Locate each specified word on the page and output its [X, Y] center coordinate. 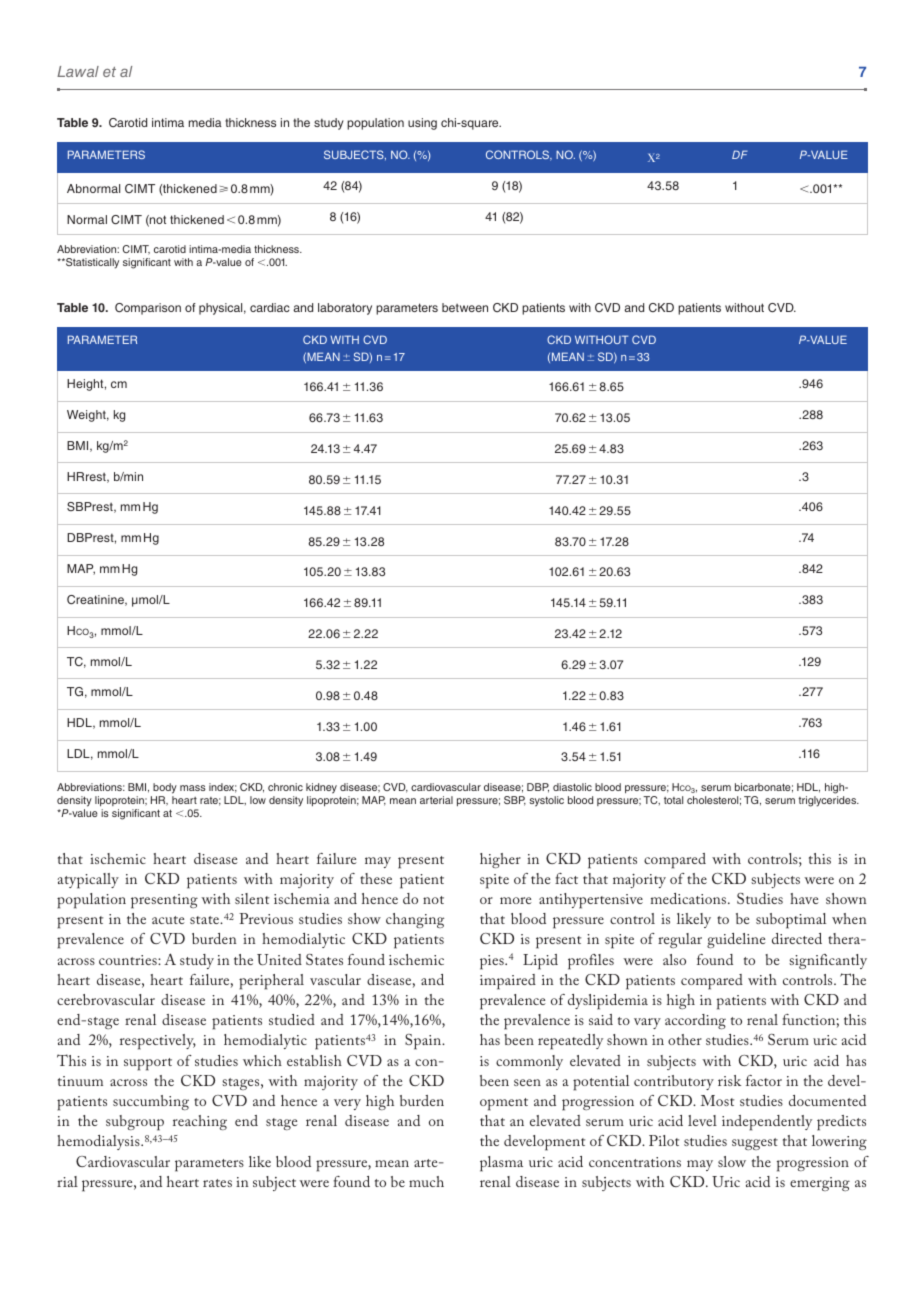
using [422, 124]
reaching [200, 1122]
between [465, 307]
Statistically [91, 263]
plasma [501, 1164]
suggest [755, 1144]
